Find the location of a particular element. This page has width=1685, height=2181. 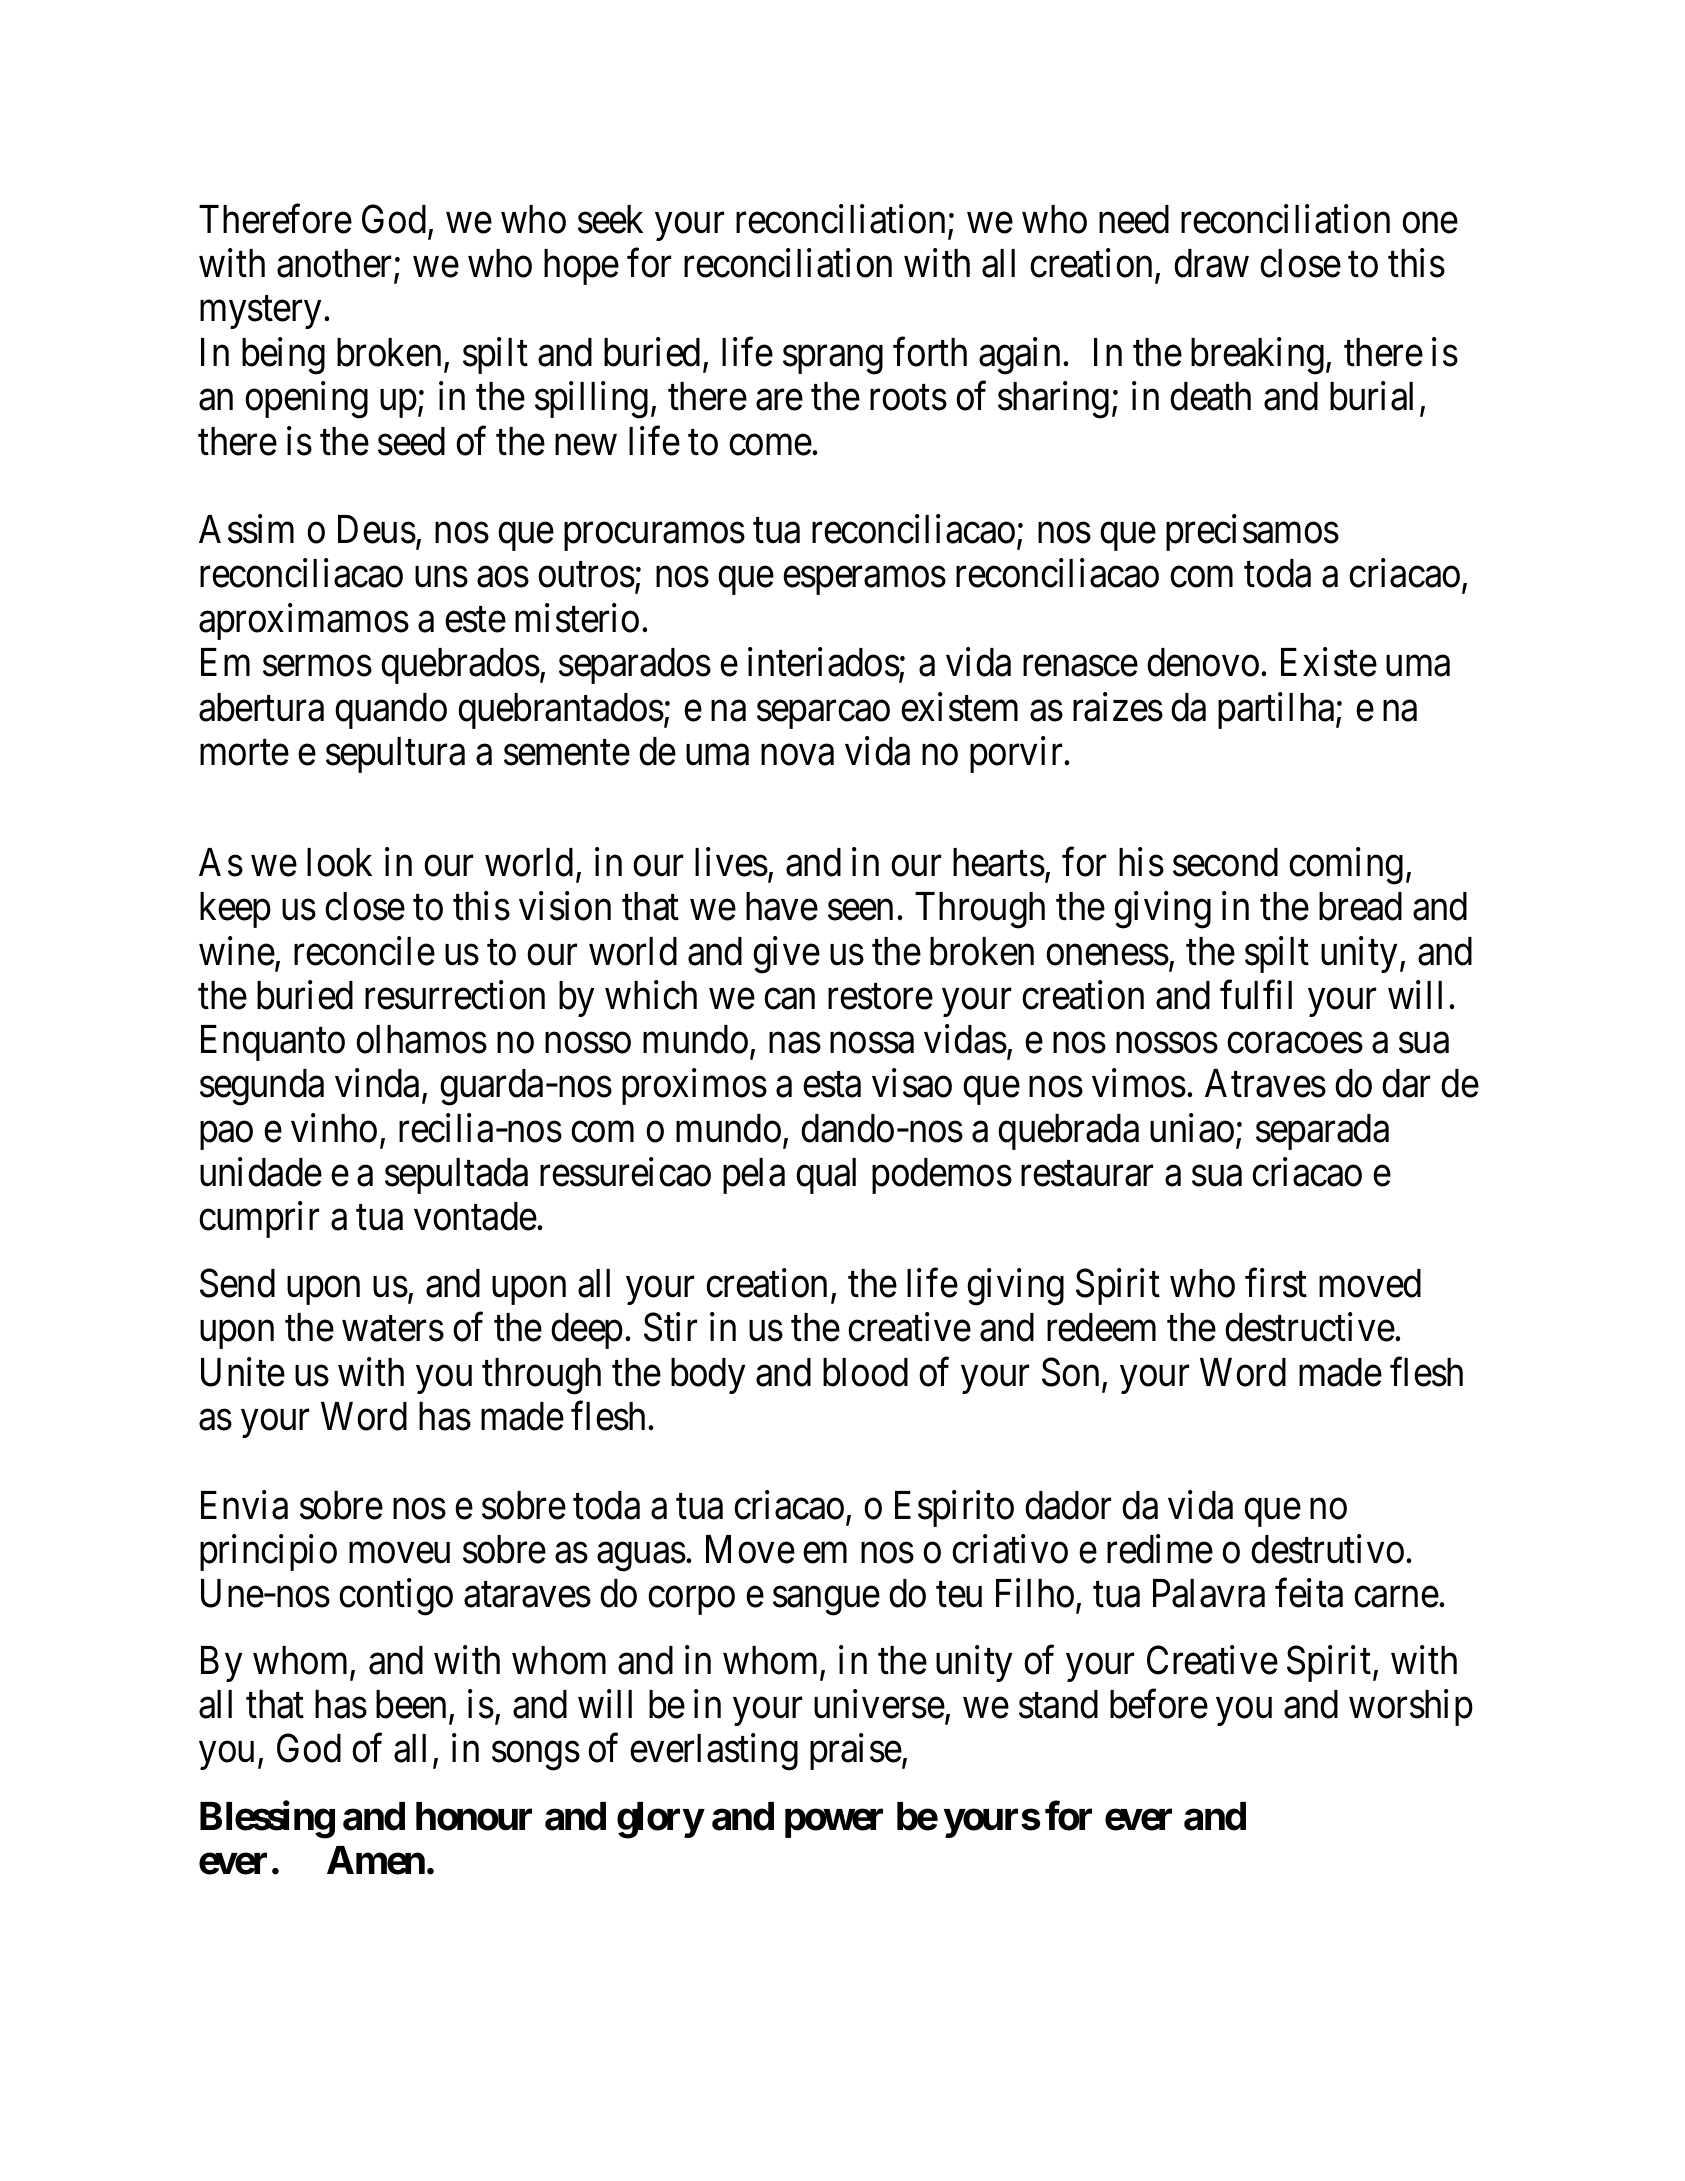

blood is located at coordinates (865, 1372).
